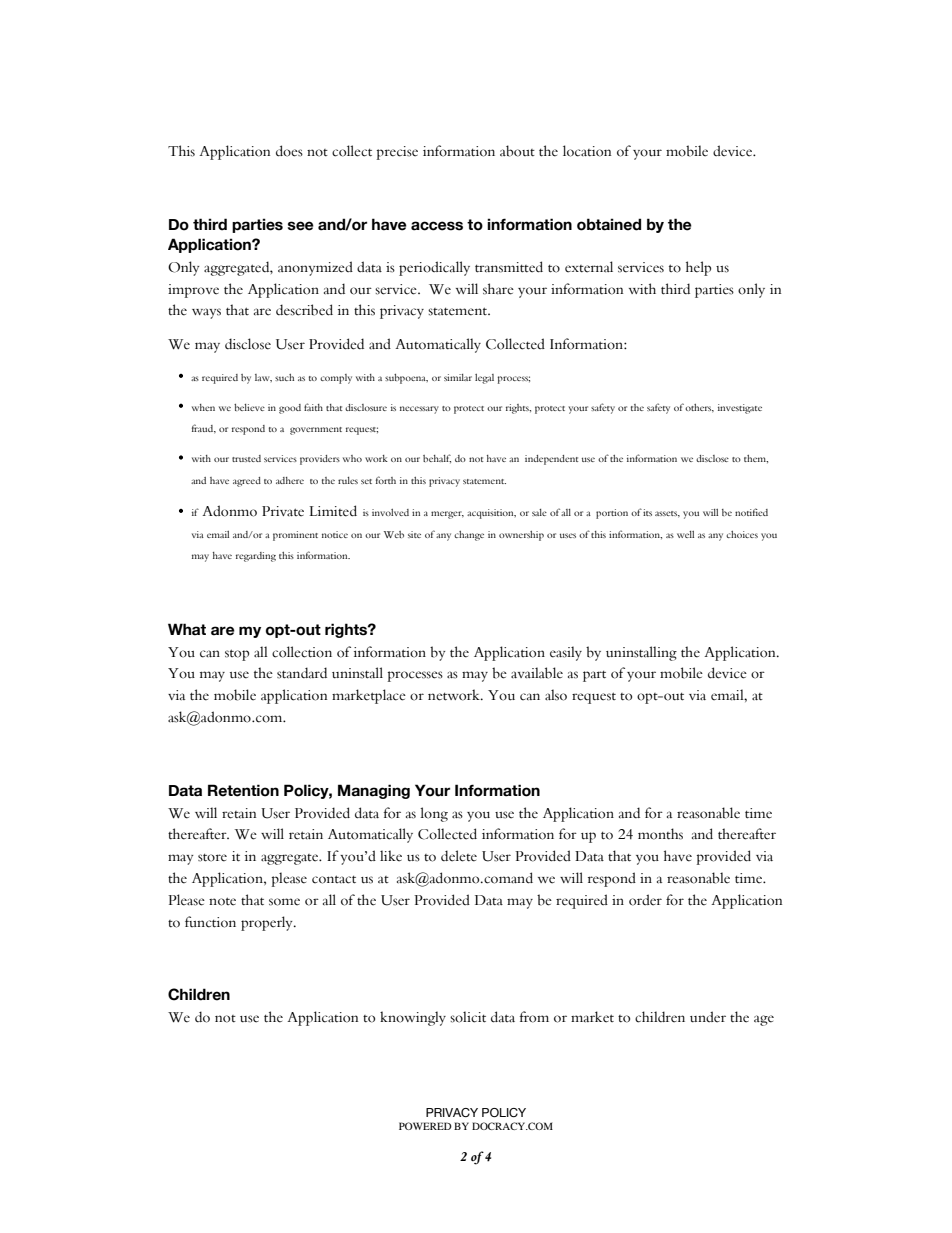 The height and width of the document is (1233, 952). What do you see at coordinates (468, 1017) in the document?
I see `solicit` at bounding box center [468, 1017].
